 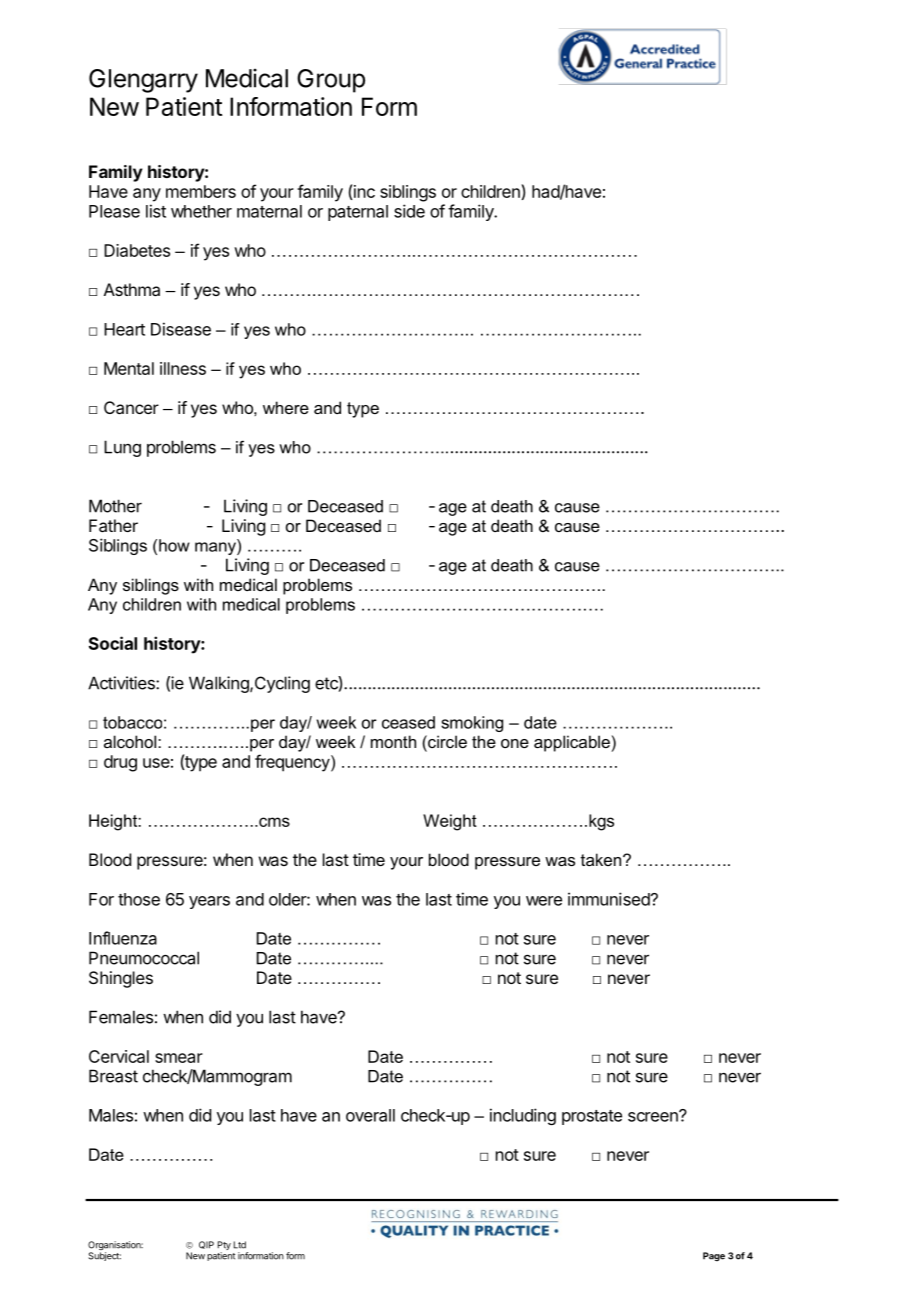 What do you see at coordinates (286, 407) in the document?
I see `where` at bounding box center [286, 407].
